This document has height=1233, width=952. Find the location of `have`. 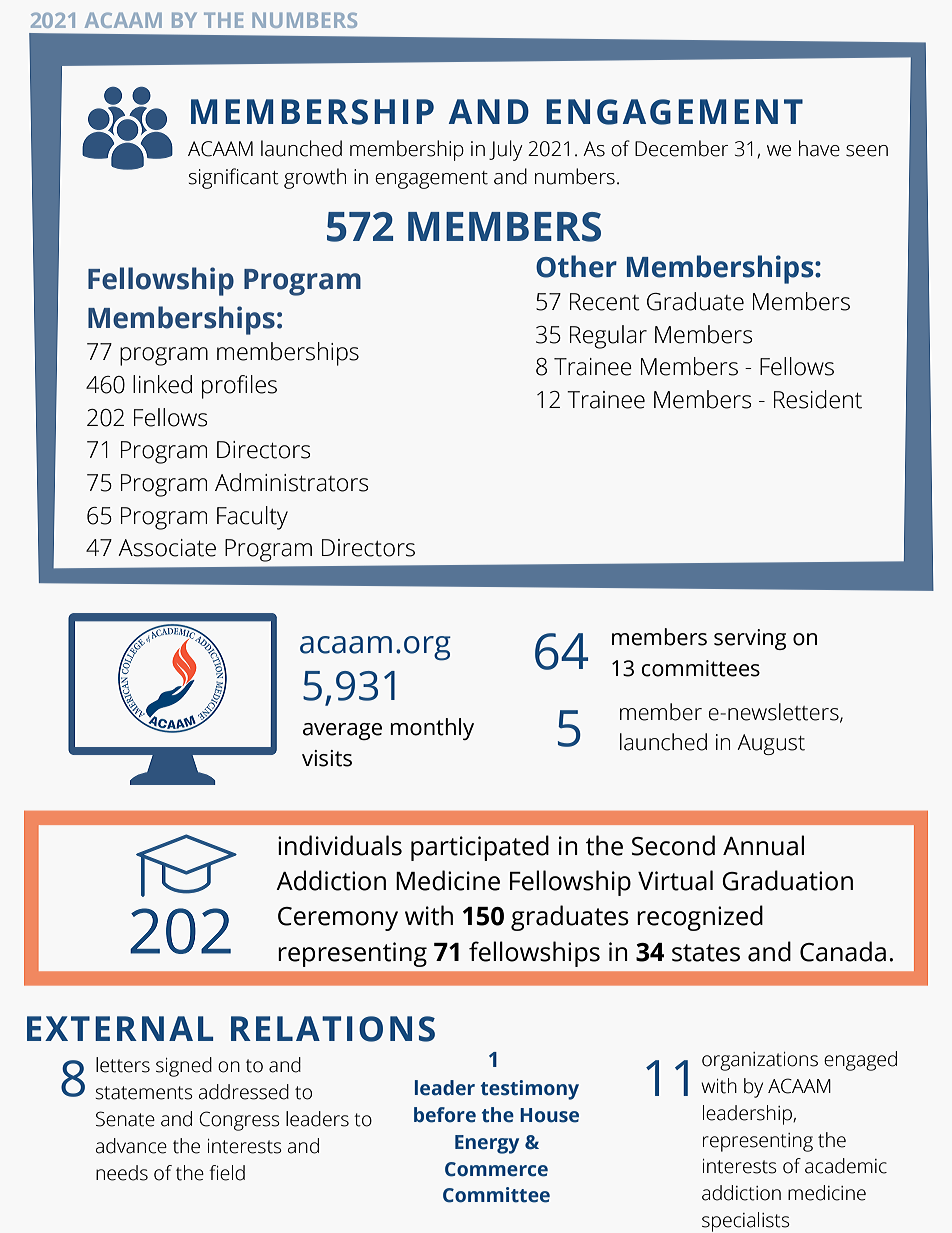

have is located at coordinates (819, 148).
